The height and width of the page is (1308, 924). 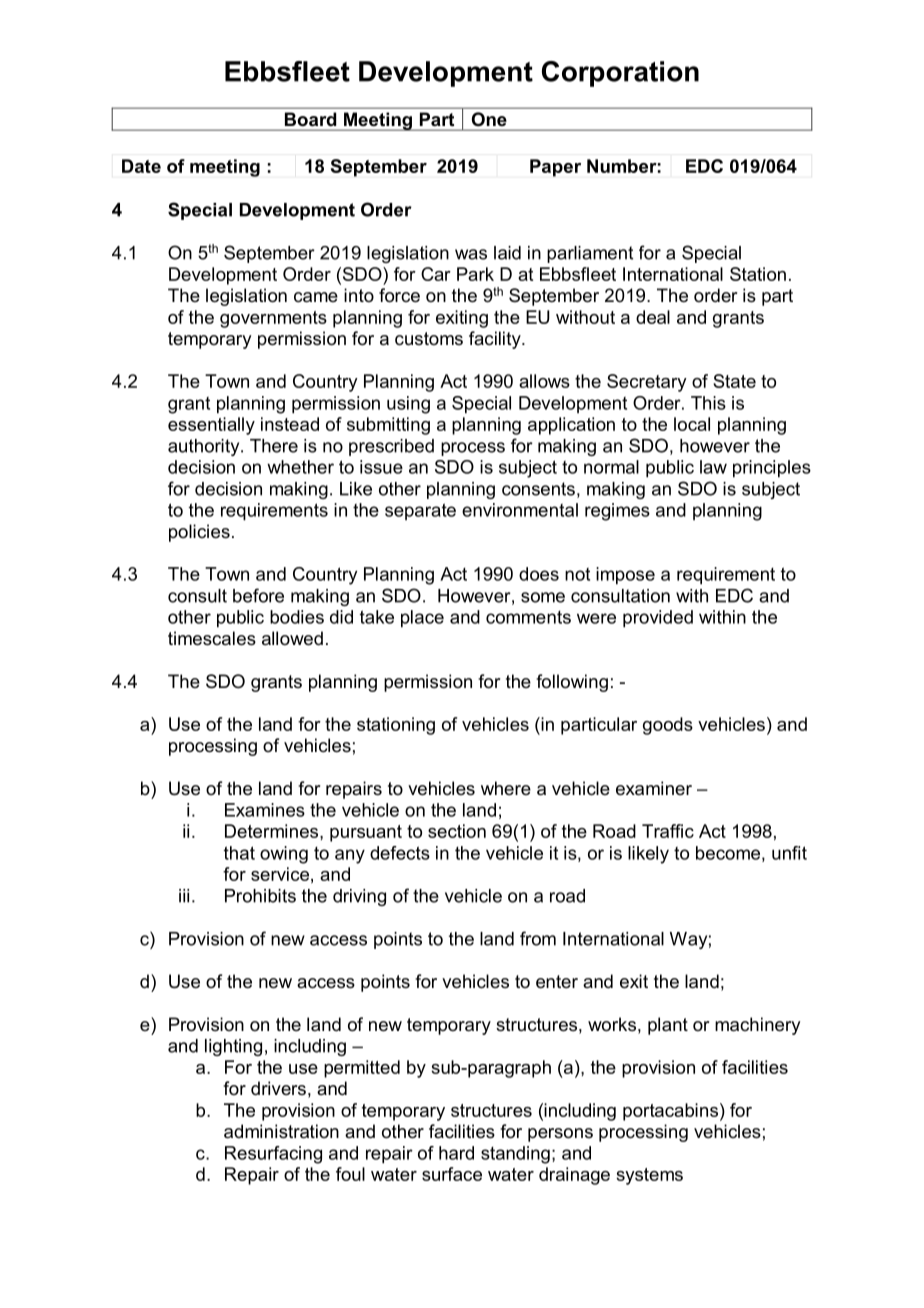 What do you see at coordinates (199, 533) in the page?
I see `policies` at bounding box center [199, 533].
